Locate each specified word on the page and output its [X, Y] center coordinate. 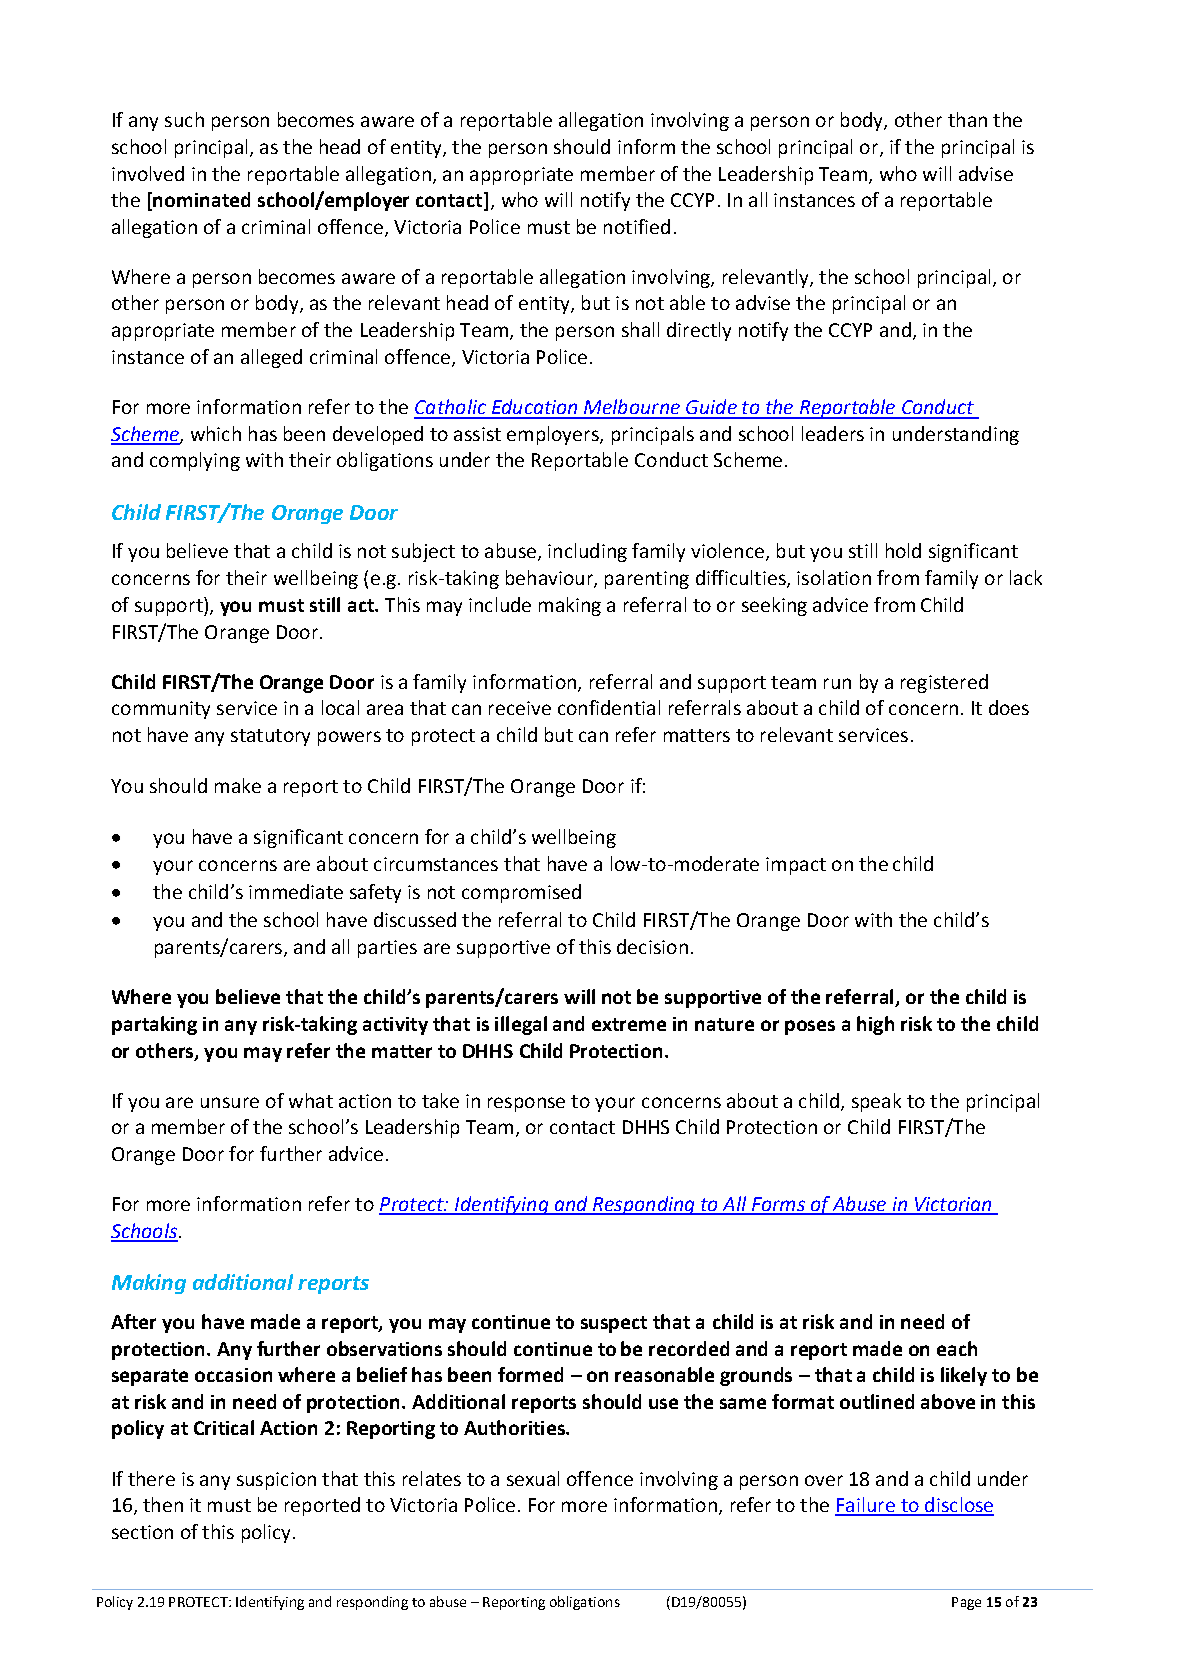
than [967, 119]
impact [796, 866]
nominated [200, 201]
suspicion [276, 1481]
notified [637, 226]
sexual [533, 1478]
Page [966, 1603]
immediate [296, 891]
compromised [521, 893]
